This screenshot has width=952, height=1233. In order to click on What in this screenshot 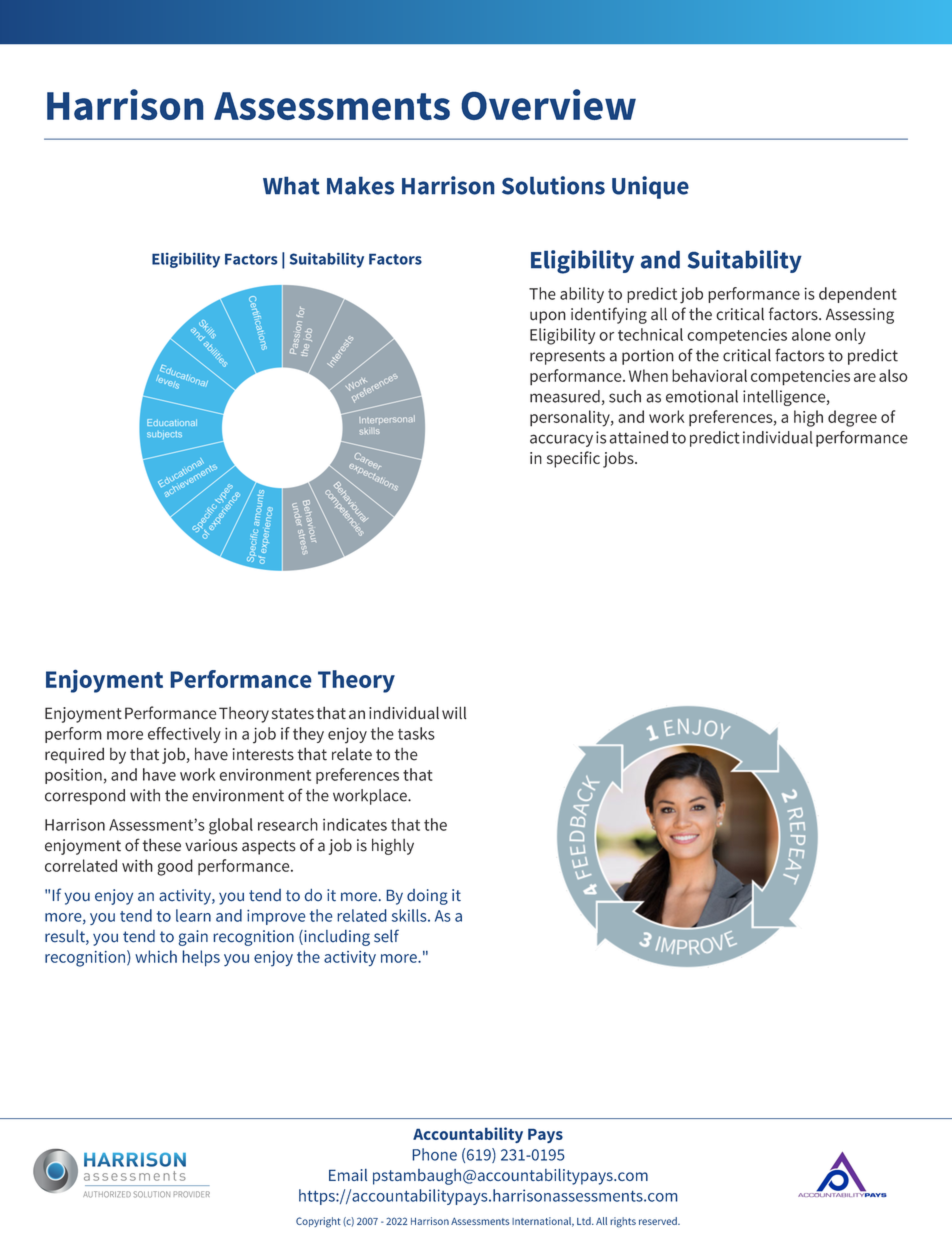, I will do `click(291, 185)`.
